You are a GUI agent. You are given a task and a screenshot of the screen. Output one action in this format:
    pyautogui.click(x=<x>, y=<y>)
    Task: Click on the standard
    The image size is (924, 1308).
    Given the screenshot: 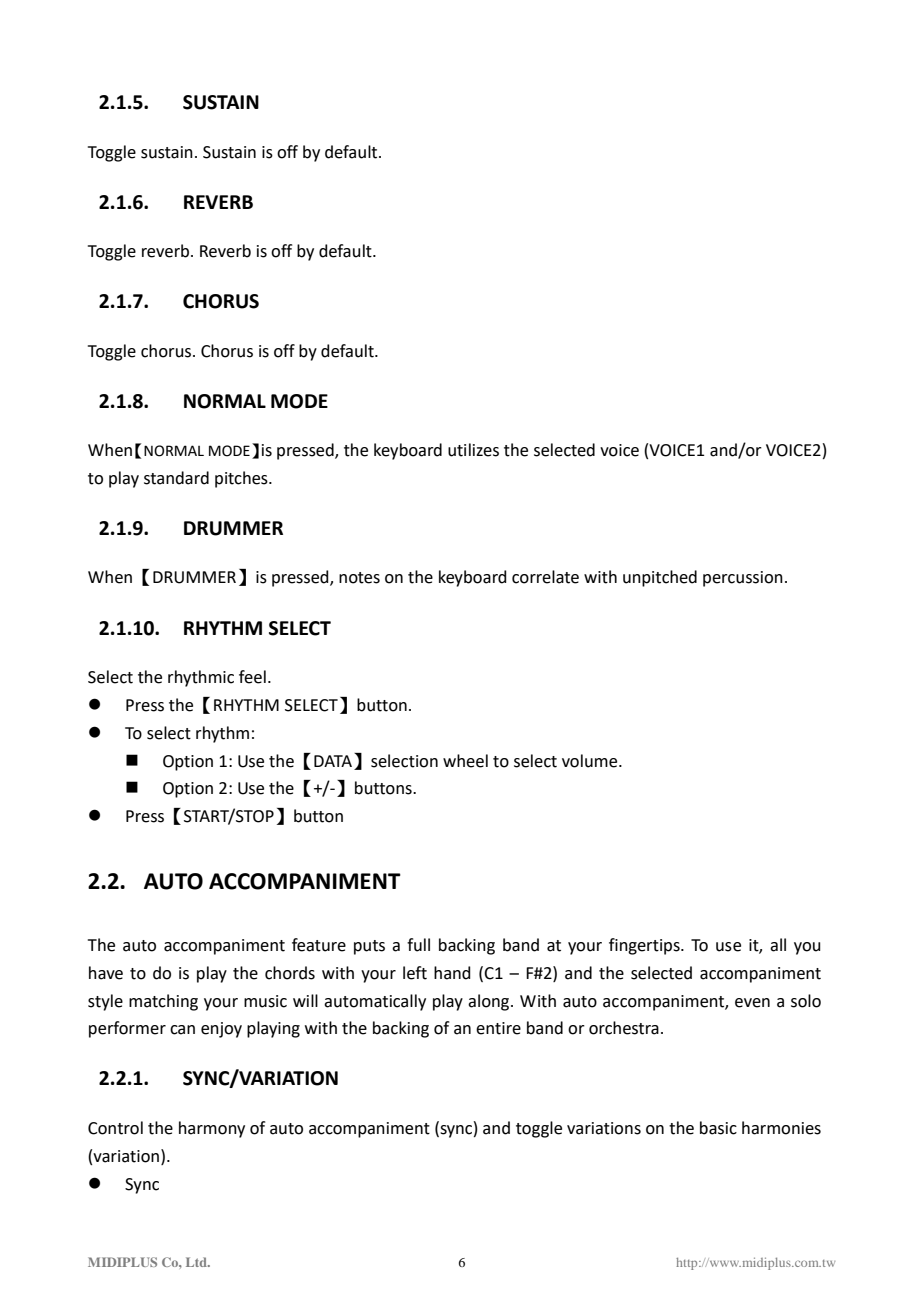 What is the action you would take?
    pyautogui.click(x=176, y=478)
